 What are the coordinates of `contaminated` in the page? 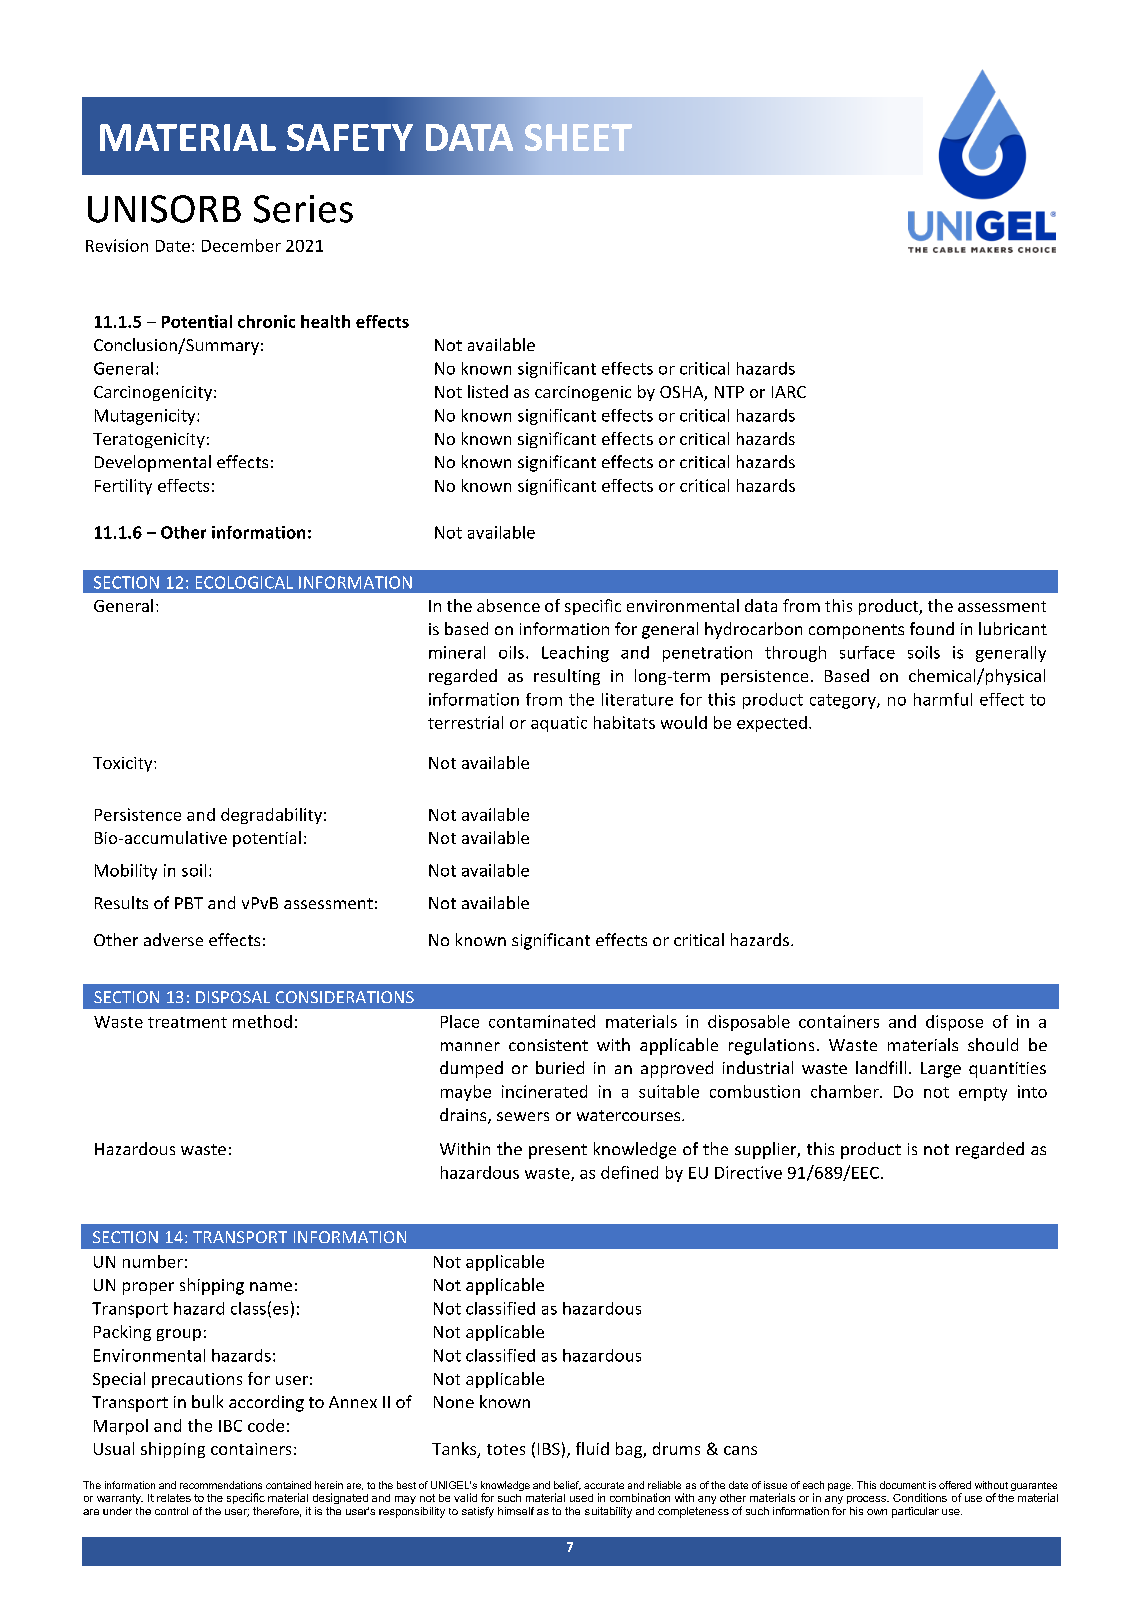 It's located at (542, 1021).
